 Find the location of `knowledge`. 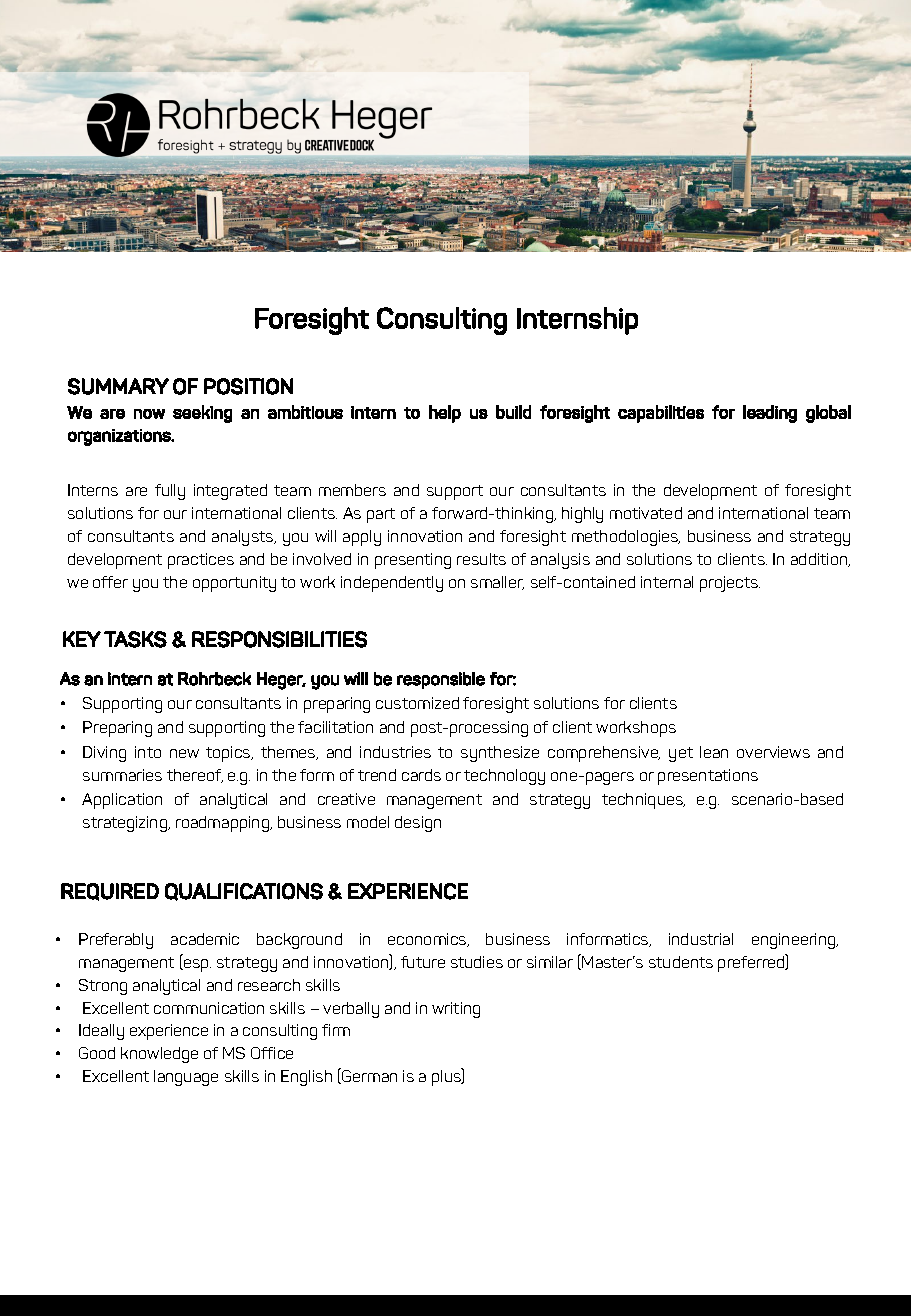

knowledge is located at coordinates (159, 1055).
